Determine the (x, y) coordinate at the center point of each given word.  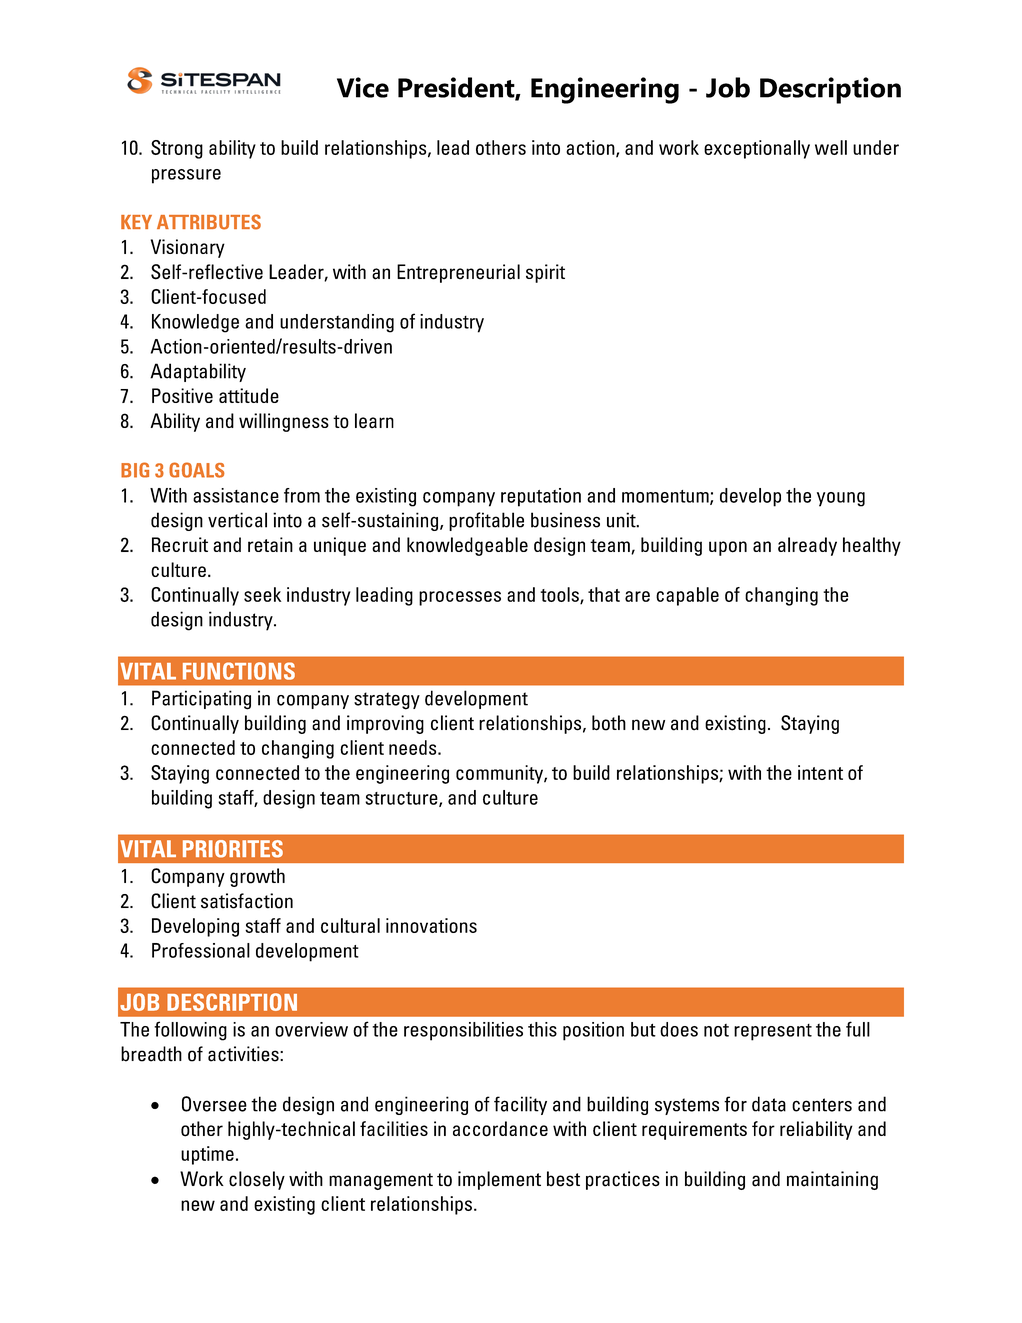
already (807, 546)
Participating (201, 700)
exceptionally (757, 149)
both (609, 723)
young (841, 499)
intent (820, 772)
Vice (363, 87)
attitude (249, 395)
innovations (431, 925)
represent (773, 1032)
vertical (237, 520)
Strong (177, 149)
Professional (201, 950)
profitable (486, 521)
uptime (207, 1155)
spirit (545, 273)
